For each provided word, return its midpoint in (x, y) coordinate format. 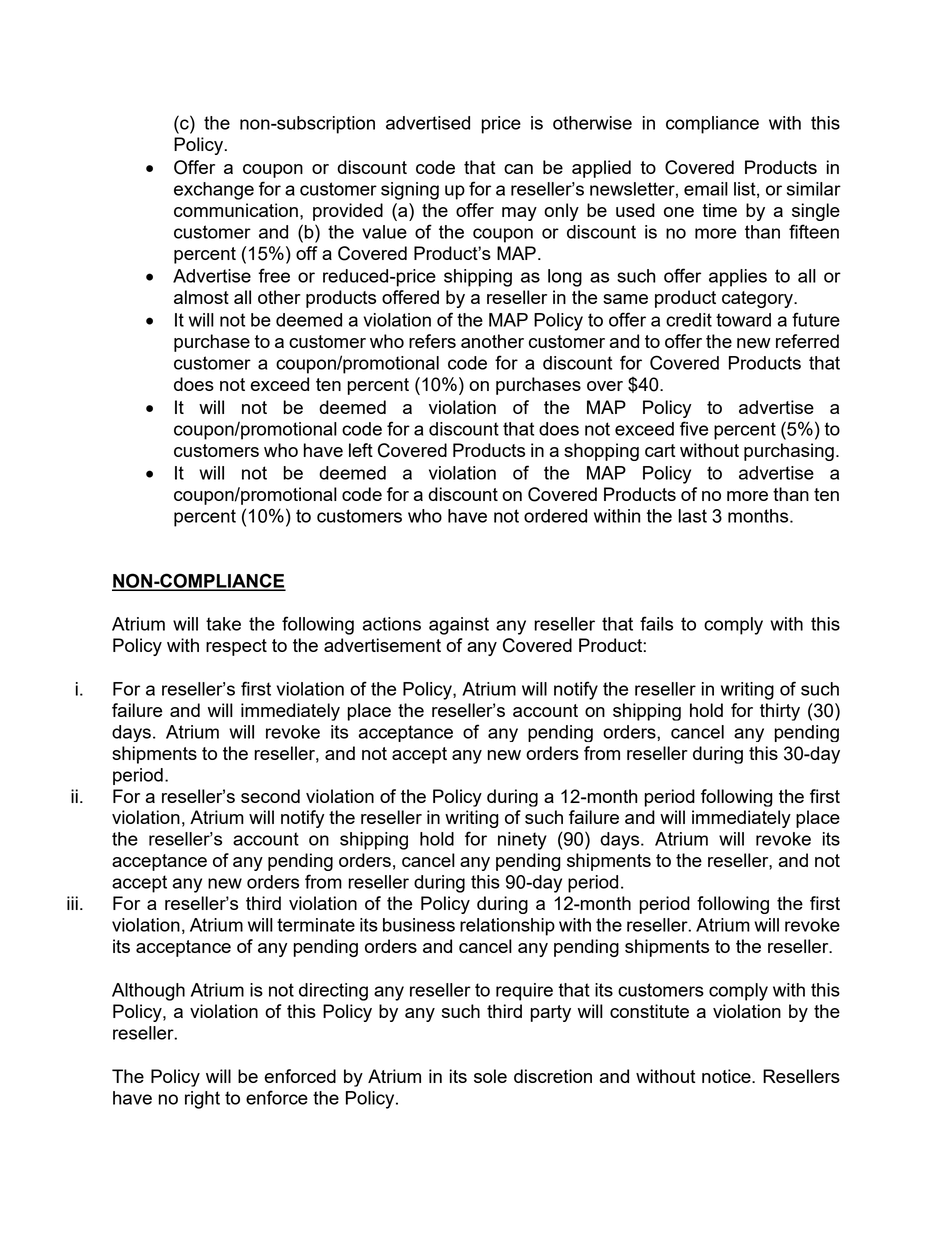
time (719, 210)
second (270, 796)
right (202, 1100)
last (692, 516)
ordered (555, 516)
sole (490, 1076)
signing (410, 191)
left (361, 450)
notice (727, 1076)
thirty (780, 712)
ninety (522, 841)
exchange (214, 191)
